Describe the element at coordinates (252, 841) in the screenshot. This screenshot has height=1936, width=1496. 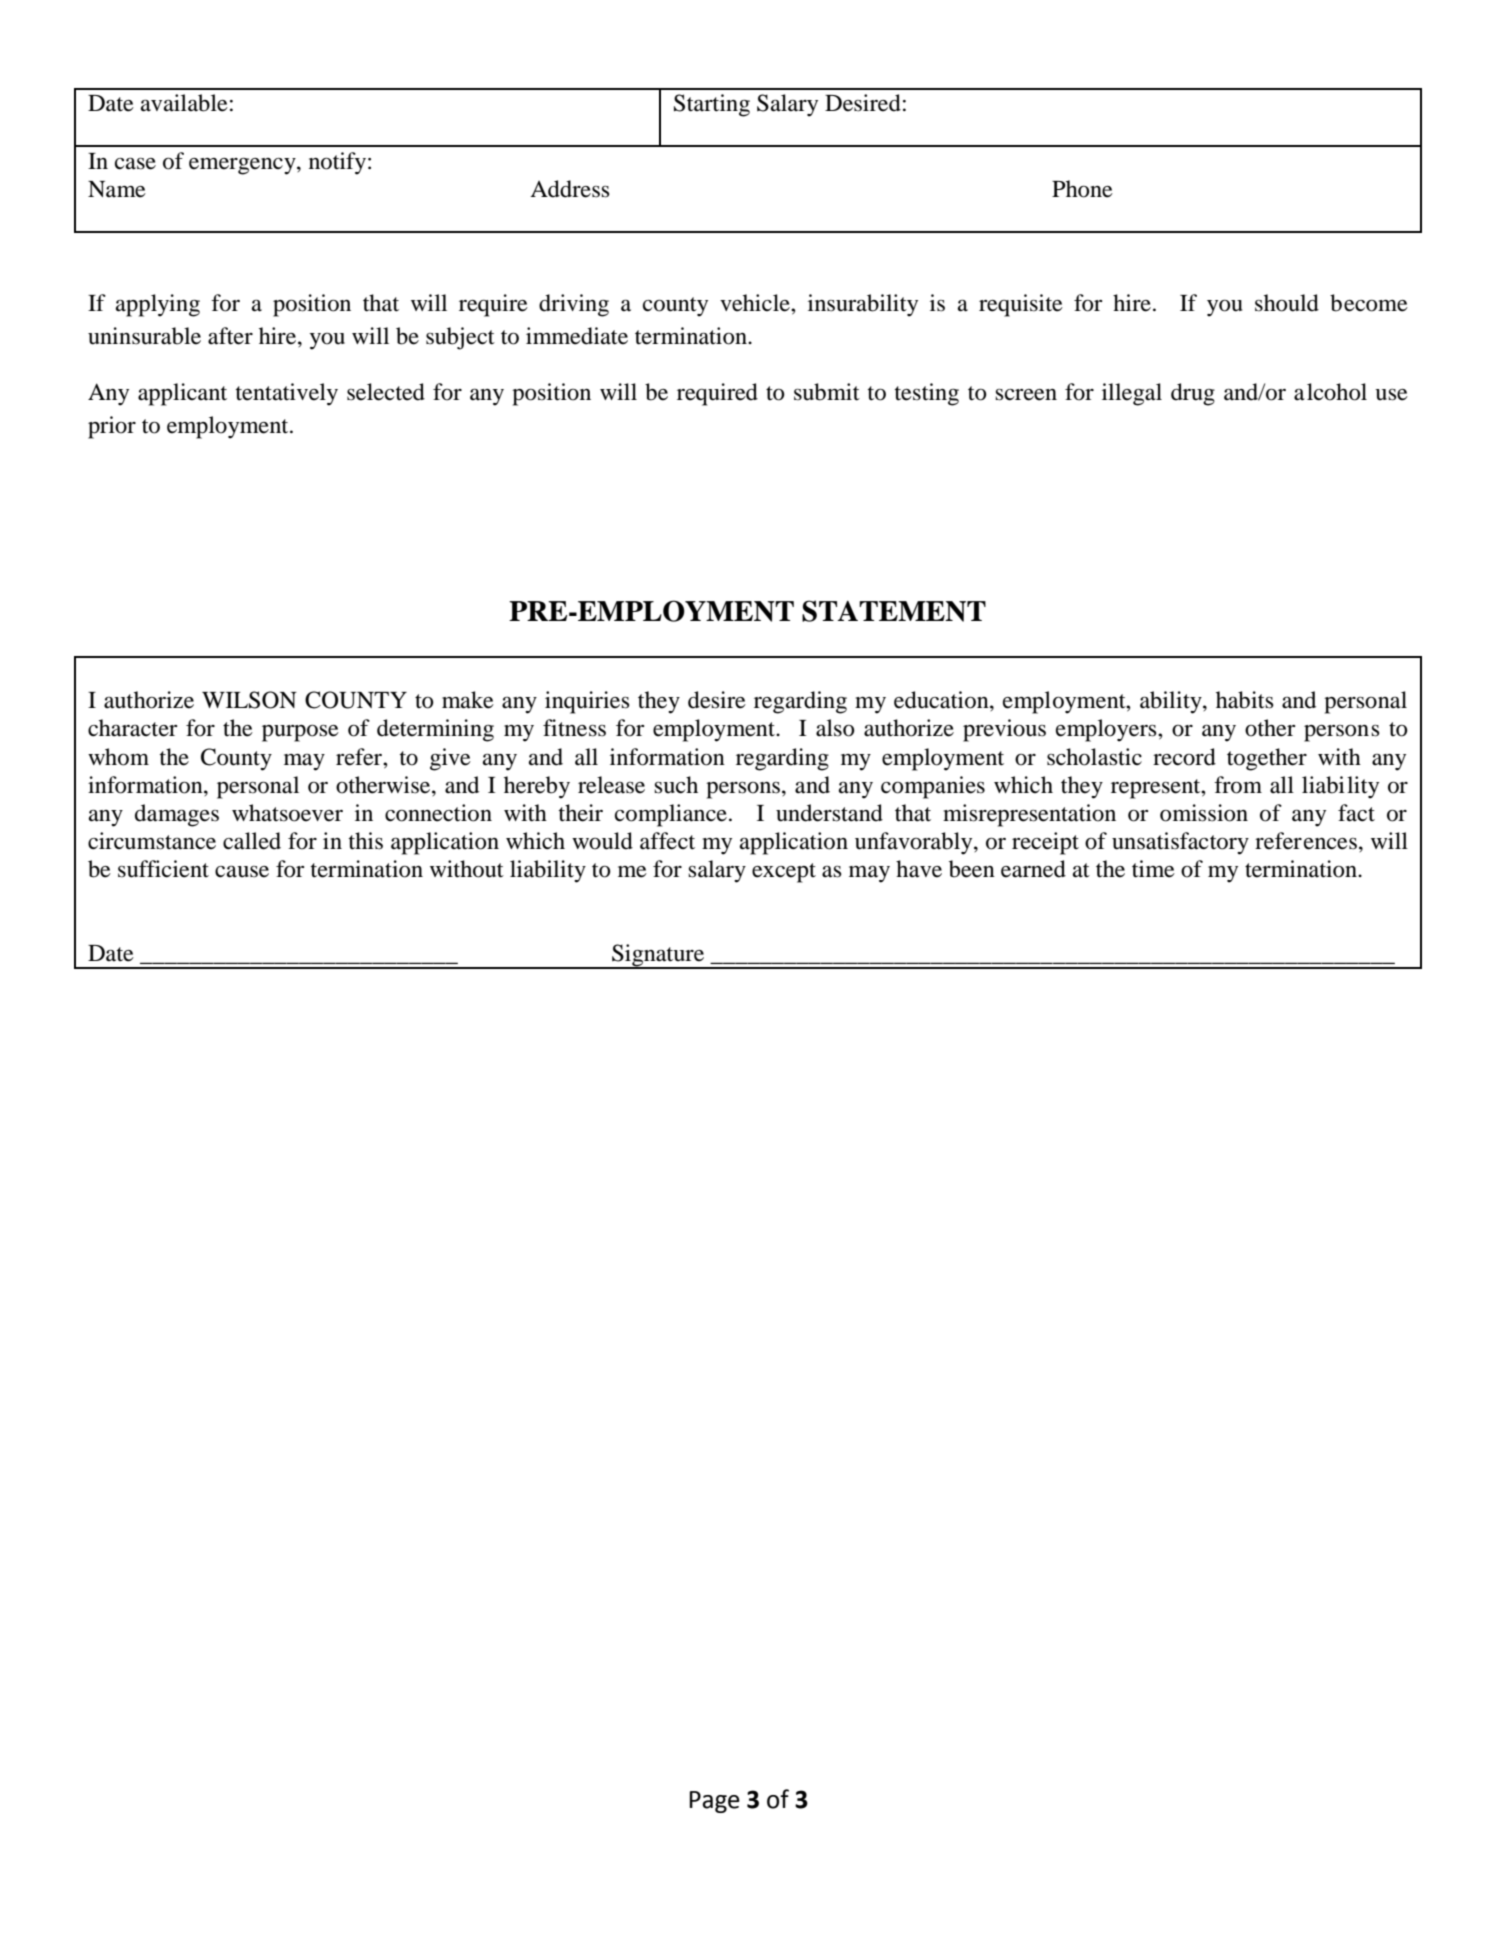
I see `called` at that location.
